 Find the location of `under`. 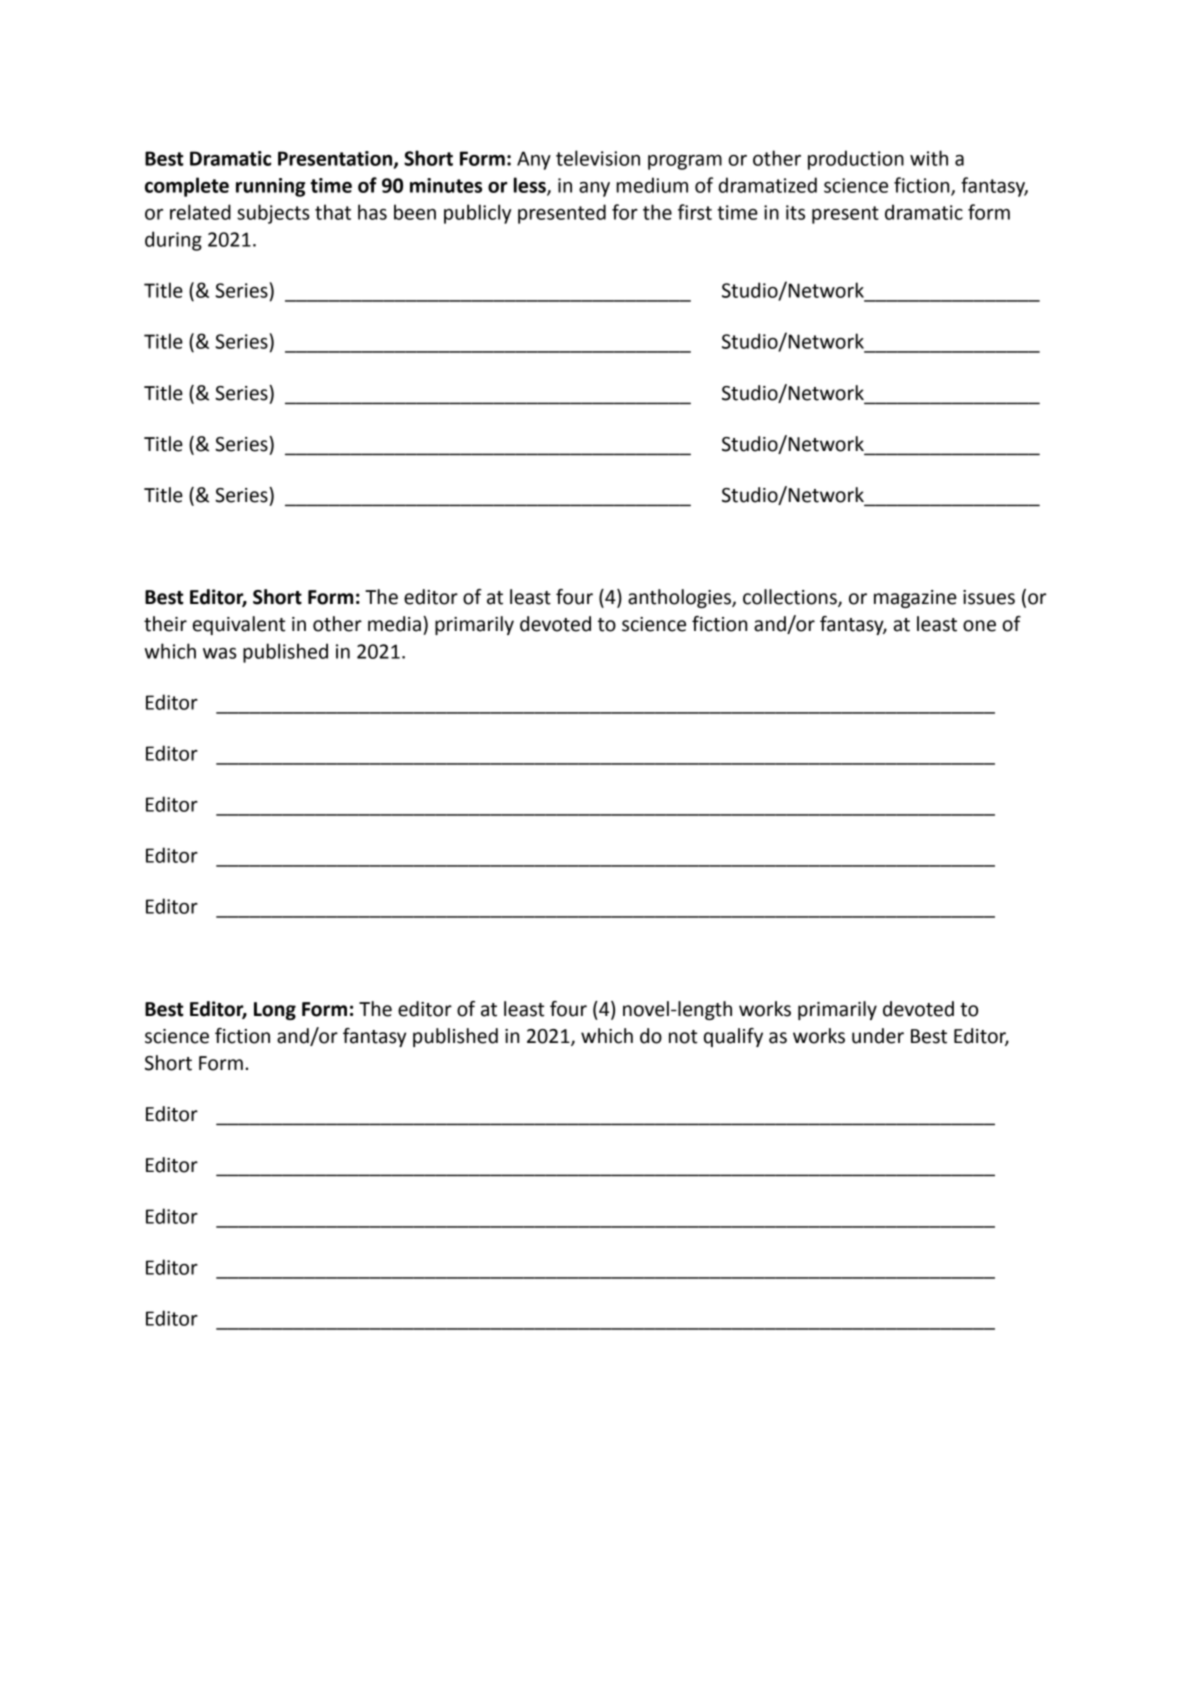

under is located at coordinates (878, 1036).
